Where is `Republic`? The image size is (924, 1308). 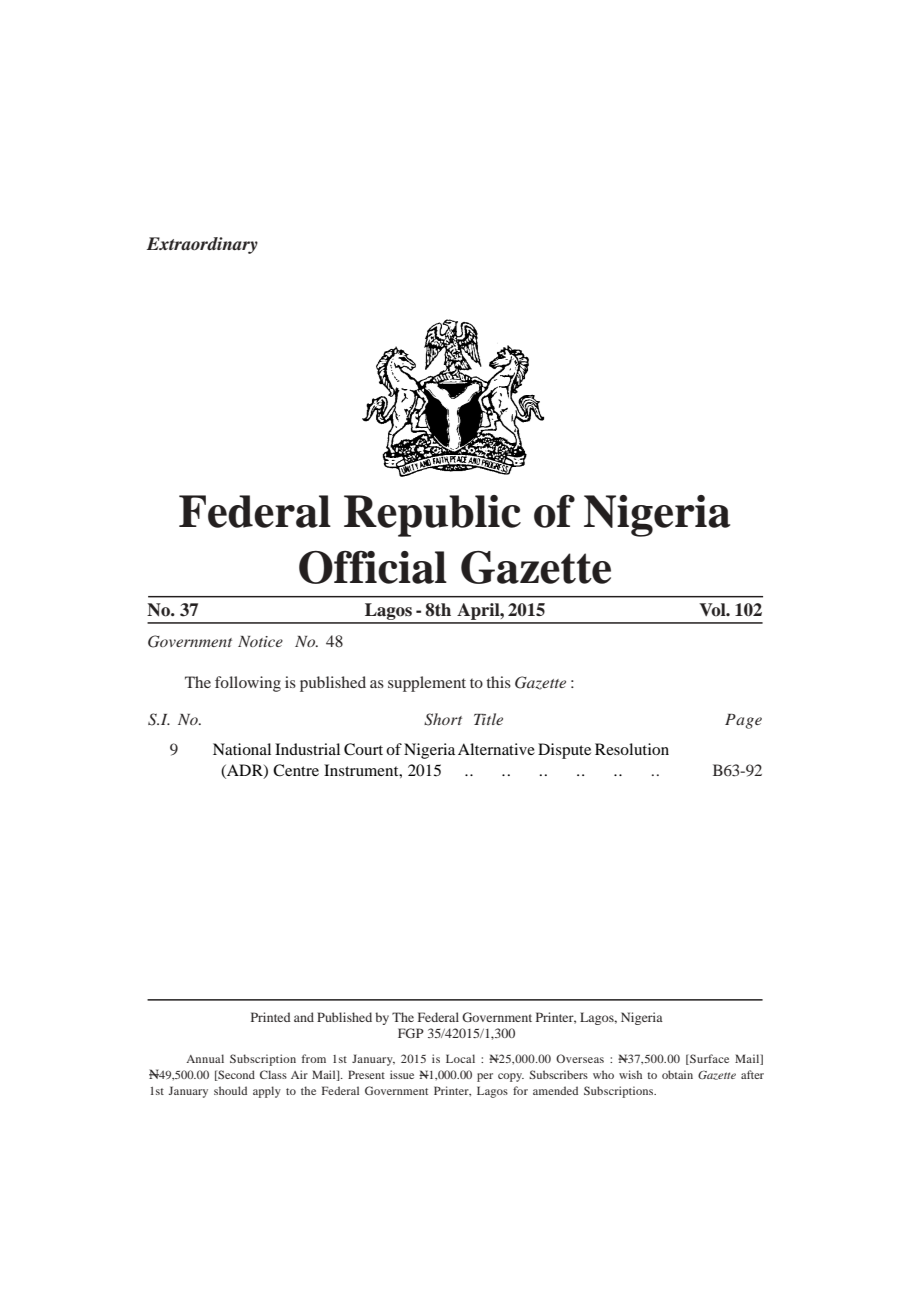
Republic is located at coordinates (432, 516).
